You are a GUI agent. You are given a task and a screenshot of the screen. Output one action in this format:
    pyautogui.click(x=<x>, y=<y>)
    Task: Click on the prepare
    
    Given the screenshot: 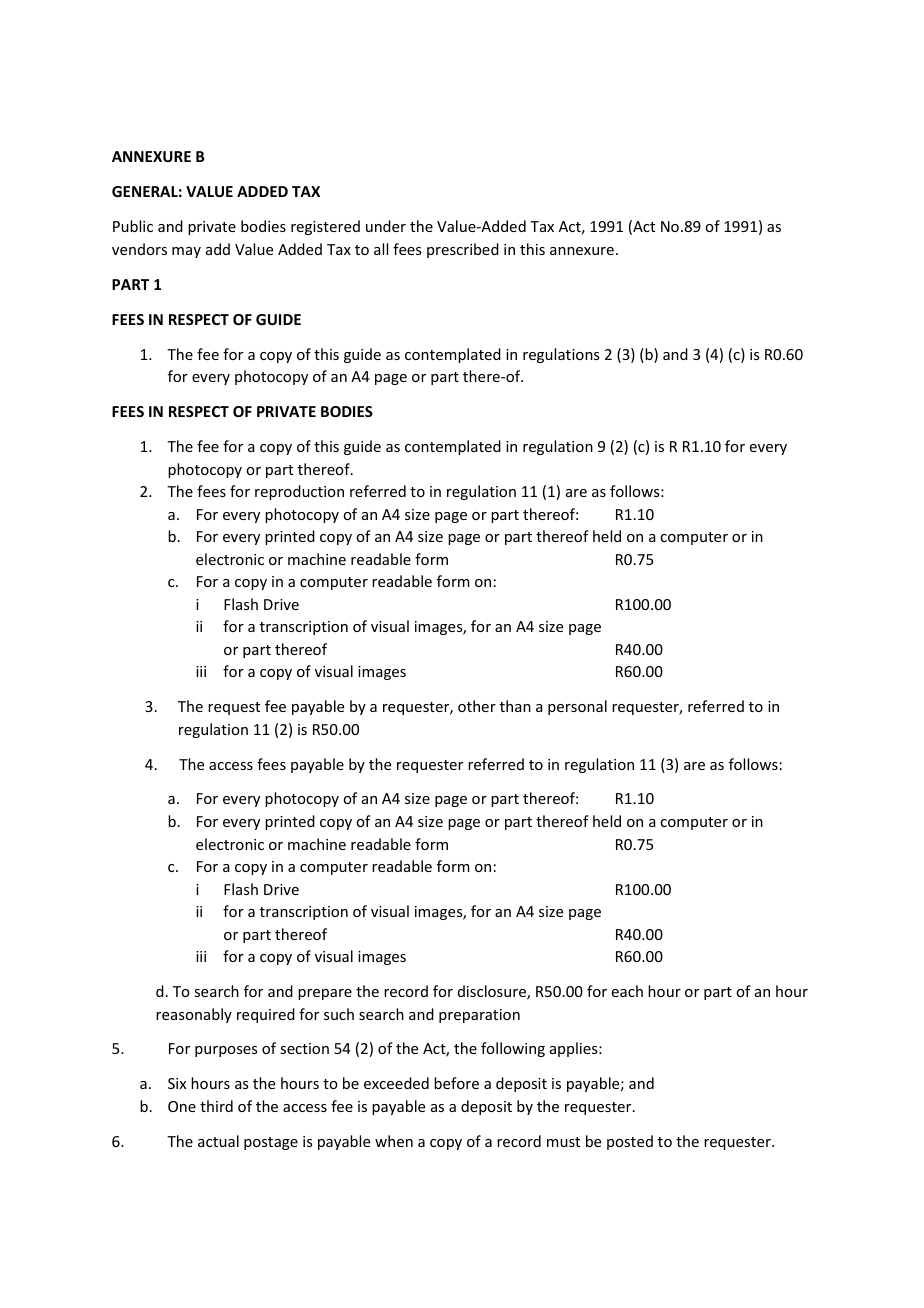 What is the action you would take?
    pyautogui.click(x=325, y=994)
